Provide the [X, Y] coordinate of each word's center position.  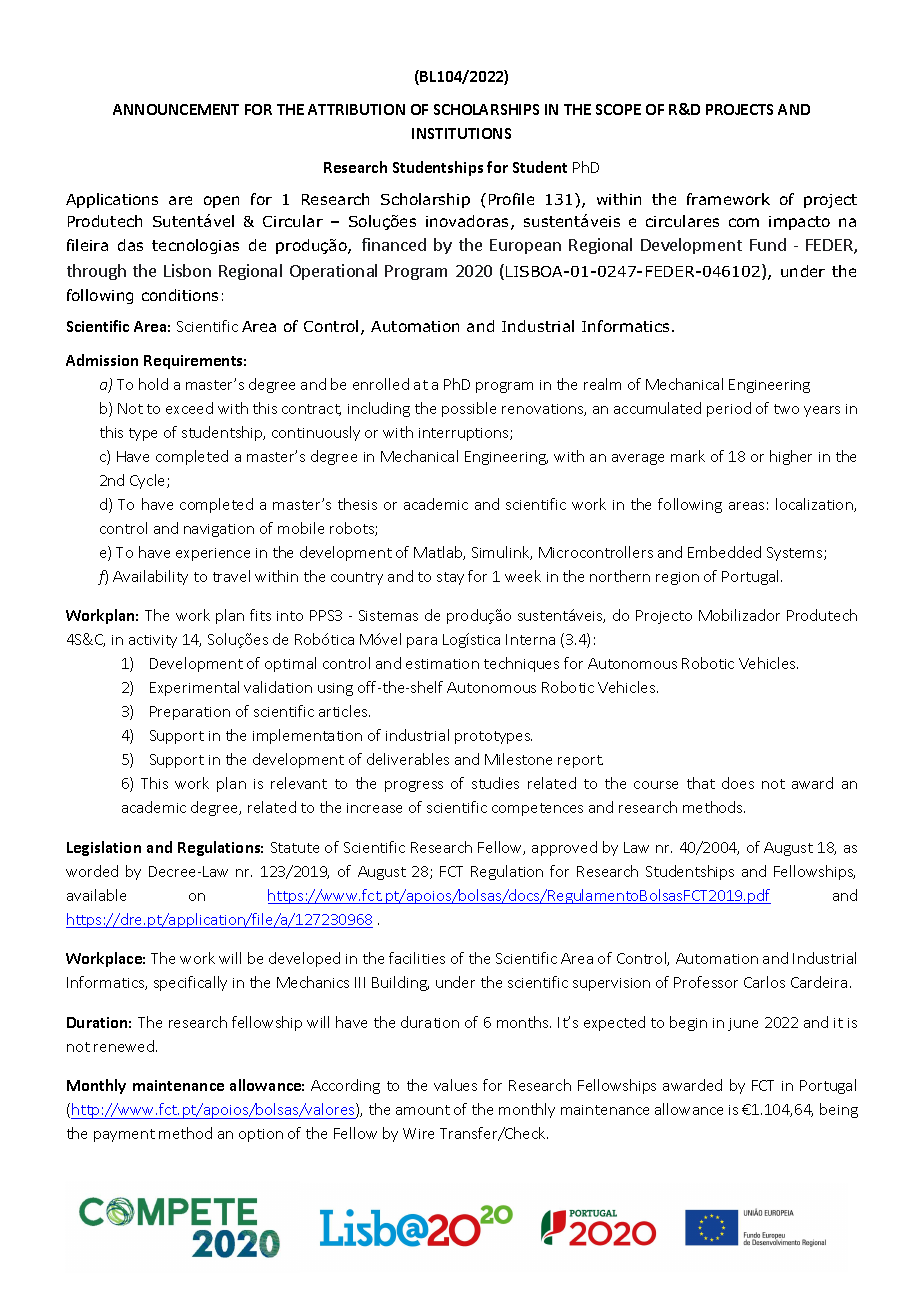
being [839, 1110]
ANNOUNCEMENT [176, 109]
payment [124, 1135]
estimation [442, 664]
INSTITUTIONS [461, 133]
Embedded [724, 552]
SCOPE [618, 109]
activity [153, 641]
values [455, 1085]
